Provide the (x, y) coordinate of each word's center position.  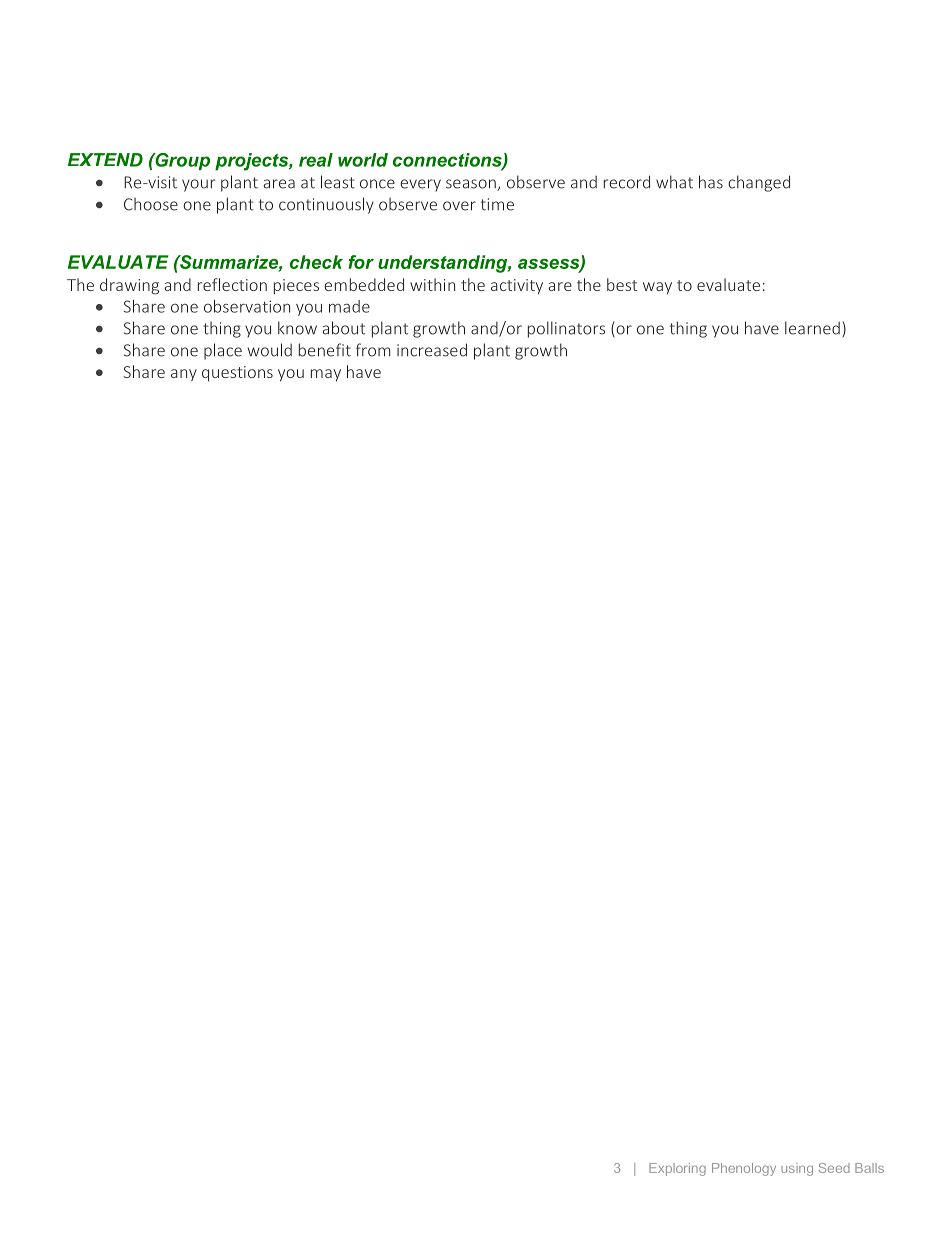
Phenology (744, 1169)
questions (237, 374)
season (472, 185)
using (797, 1169)
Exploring (677, 1169)
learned (812, 328)
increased (432, 350)
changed (759, 183)
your (198, 185)
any (184, 375)
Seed (834, 1168)
